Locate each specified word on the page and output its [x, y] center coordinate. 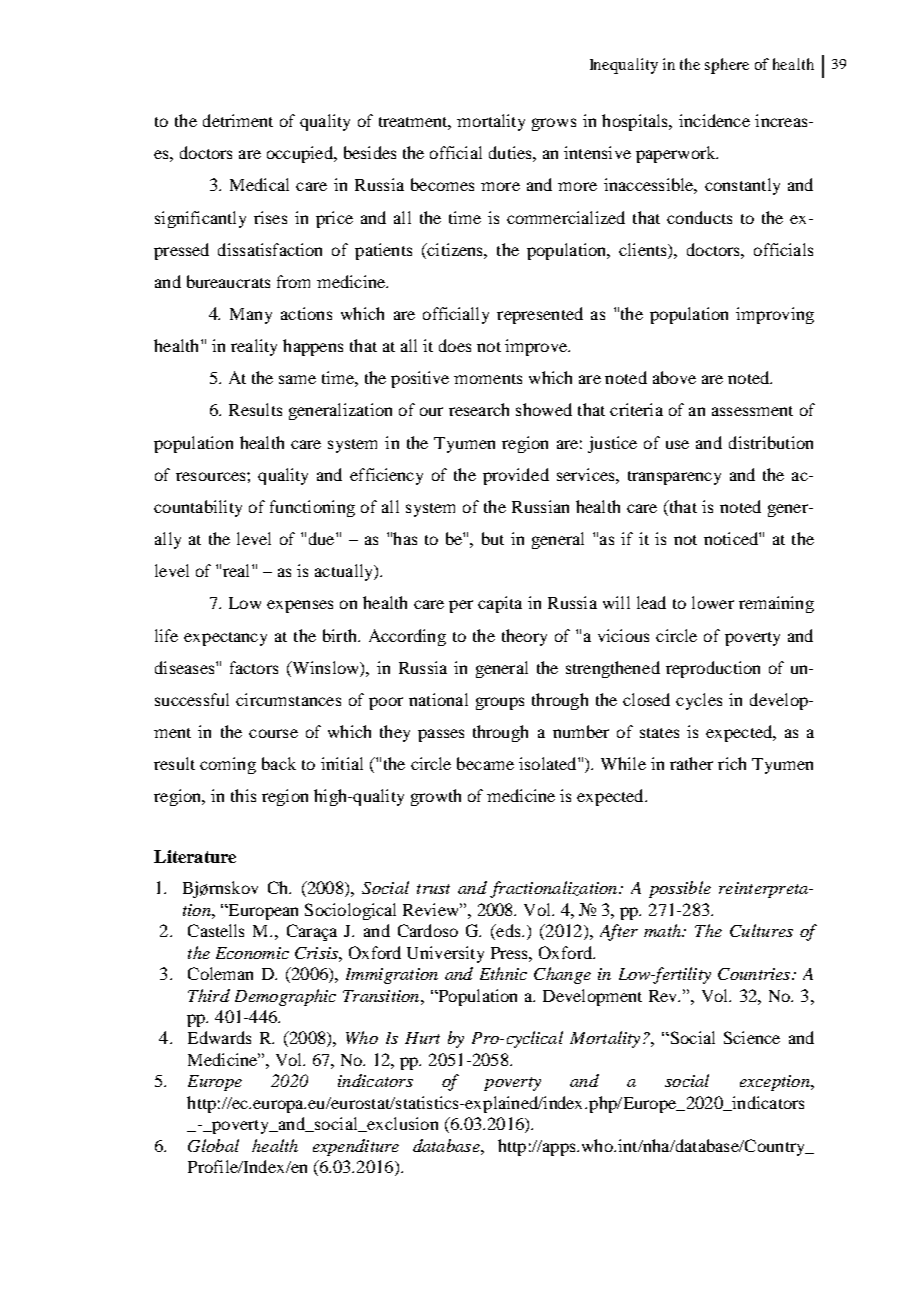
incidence [714, 120]
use [677, 444]
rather [691, 763]
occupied [301, 154]
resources [212, 476]
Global [213, 1145]
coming [228, 765]
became [485, 763]
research [479, 409]
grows [554, 124]
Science [752, 1037]
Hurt [422, 1038]
